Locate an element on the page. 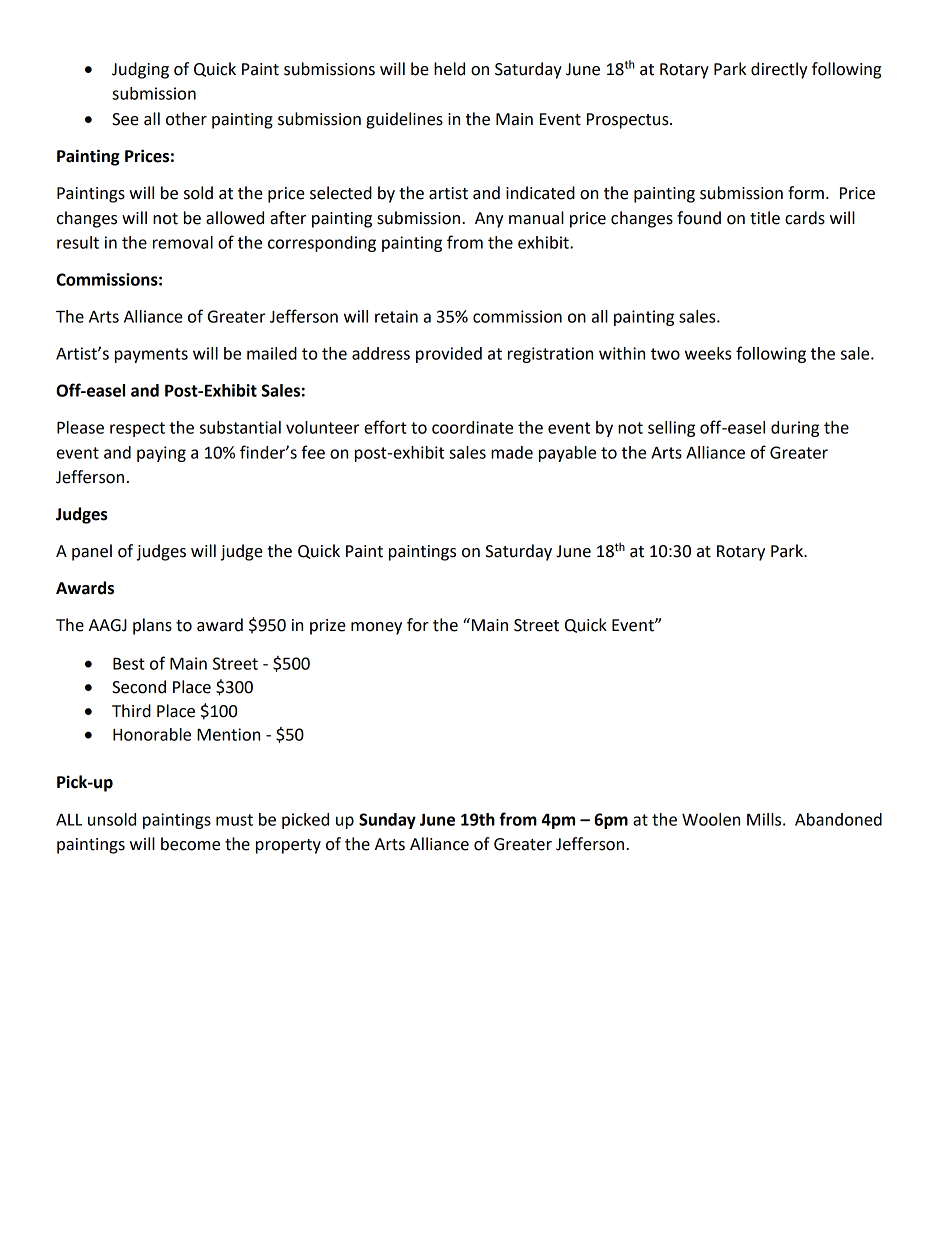 This image has width=952, height=1233. Woolen is located at coordinates (711, 819).
